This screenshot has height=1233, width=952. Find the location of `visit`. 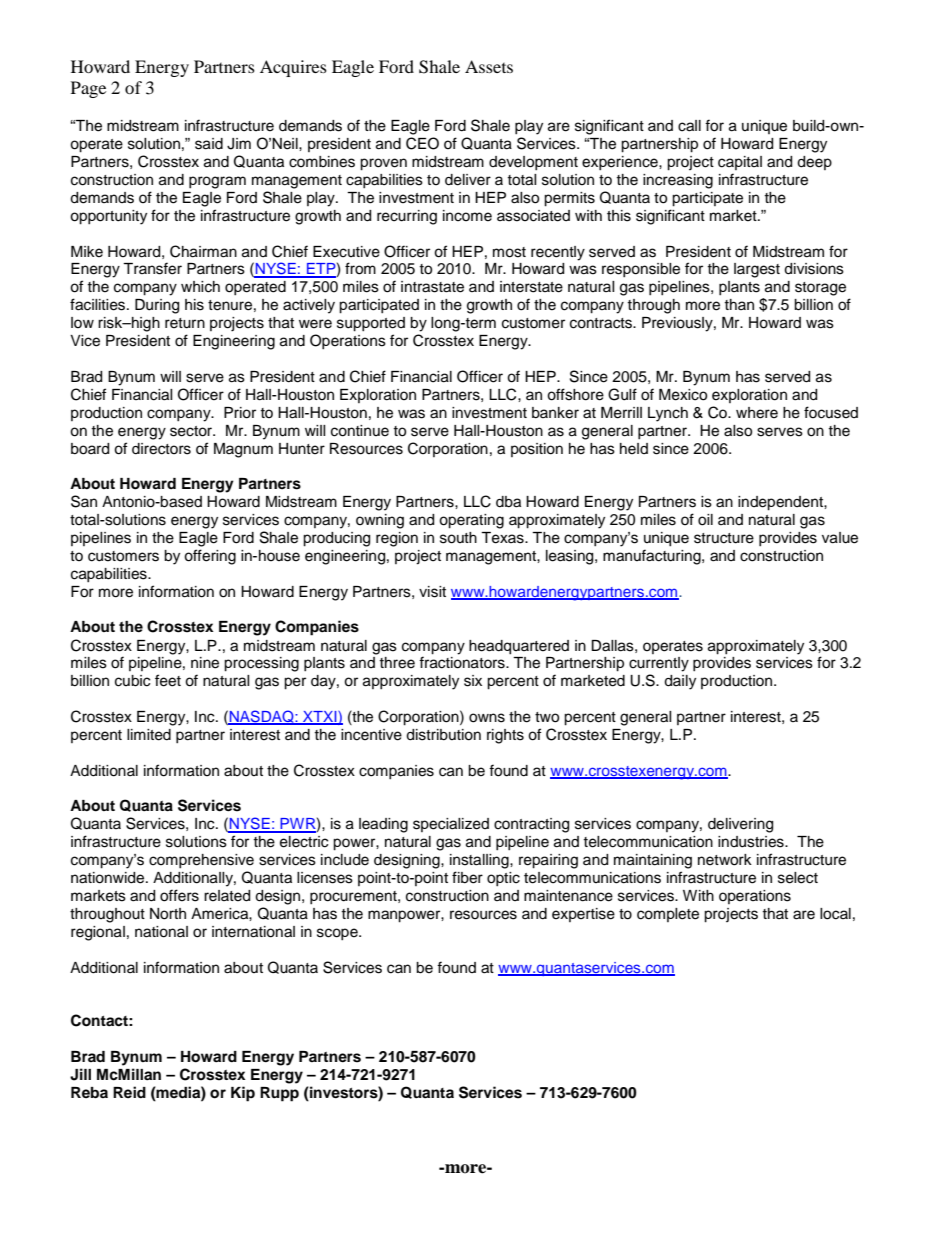

visit is located at coordinates (432, 592).
